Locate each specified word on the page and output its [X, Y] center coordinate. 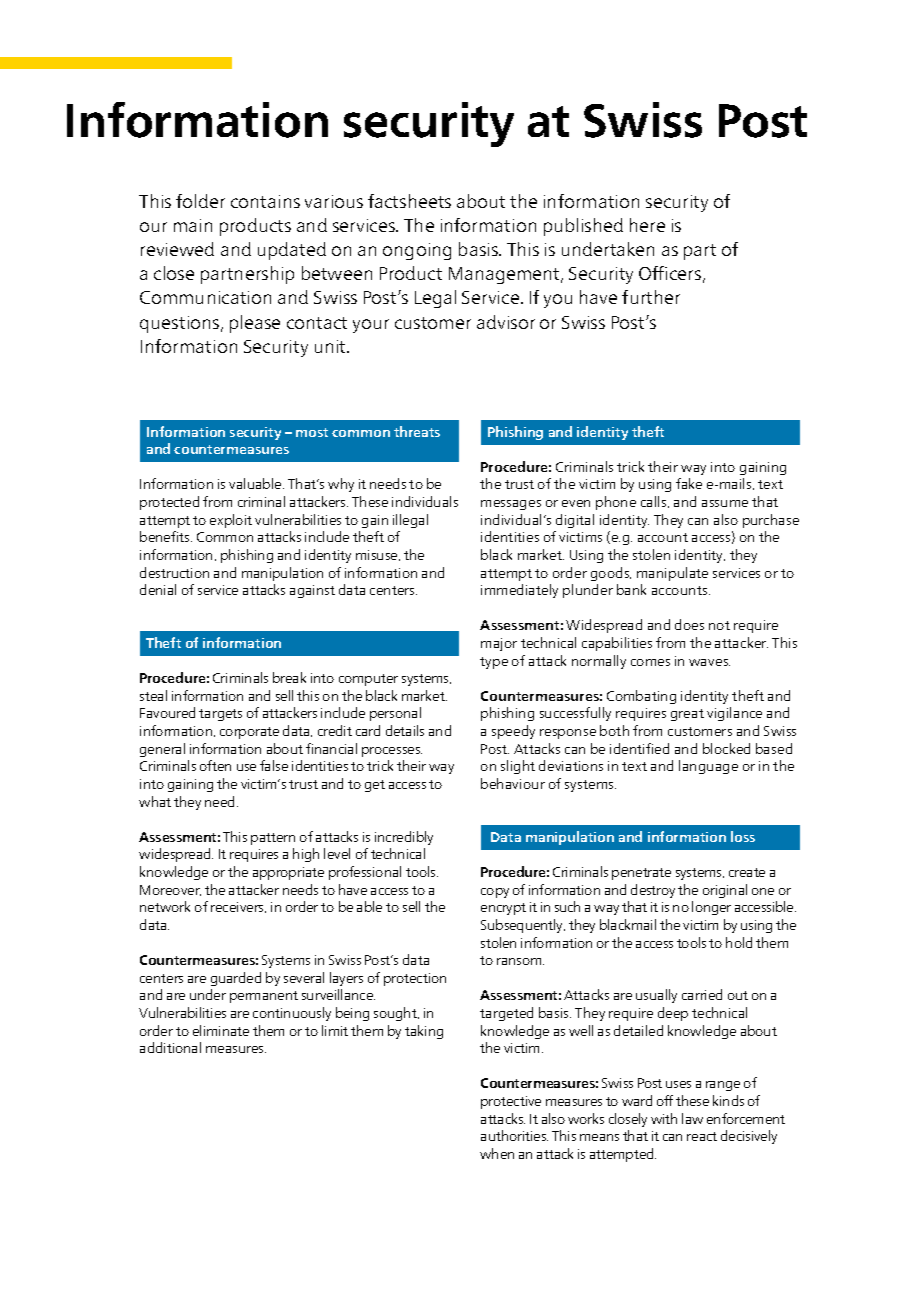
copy [495, 893]
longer [711, 908]
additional [170, 1047]
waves [709, 662]
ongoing [417, 251]
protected [169, 503]
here [647, 225]
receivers [238, 907]
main [193, 225]
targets [220, 715]
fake [689, 483]
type [494, 663]
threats [417, 431]
